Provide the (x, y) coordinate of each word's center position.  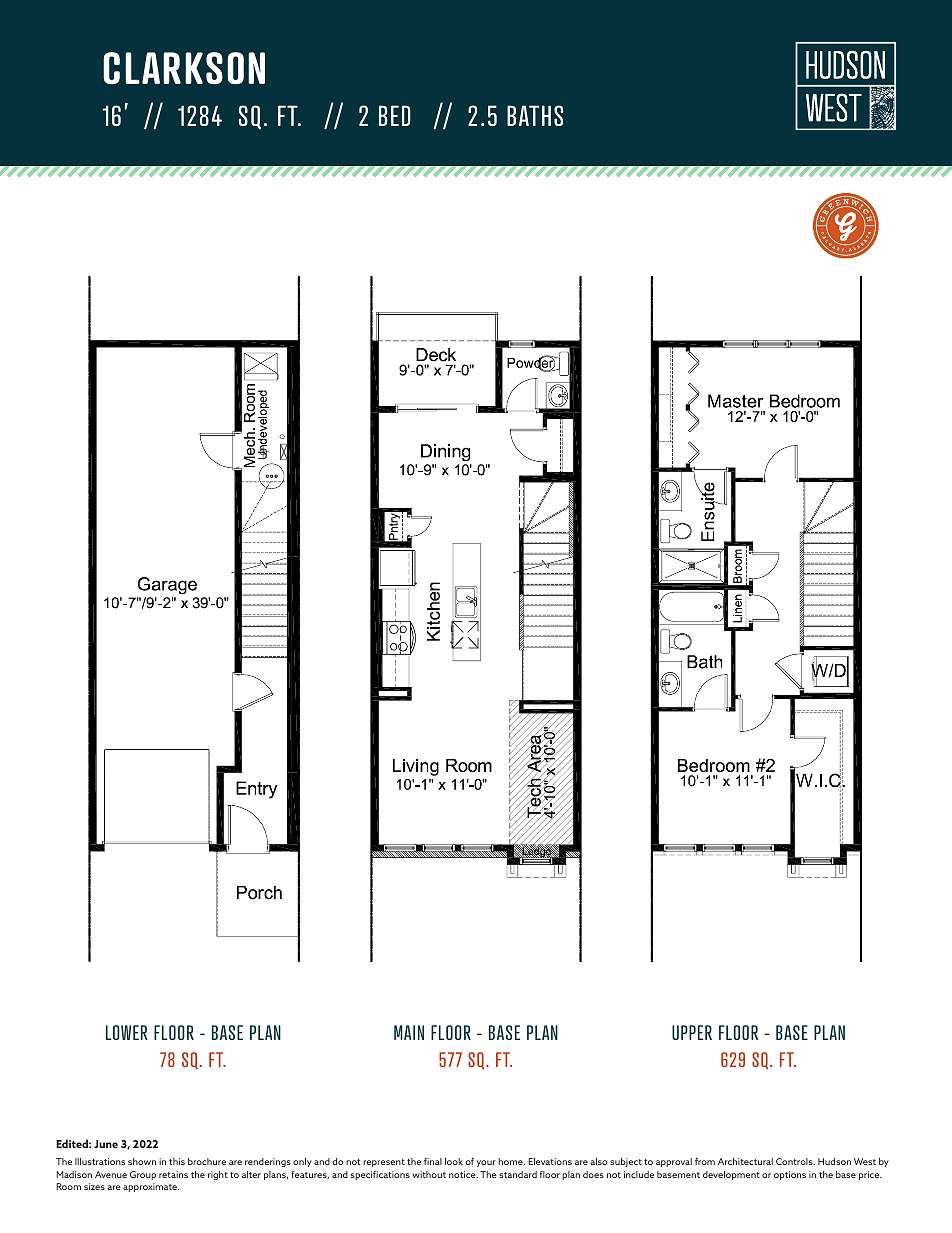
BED (395, 115)
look (454, 1161)
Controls (795, 1161)
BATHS (535, 115)
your (486, 1163)
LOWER (127, 1032)
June (106, 1144)
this (177, 1161)
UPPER (692, 1032)
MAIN (409, 1032)
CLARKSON (184, 68)
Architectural (745, 1161)
